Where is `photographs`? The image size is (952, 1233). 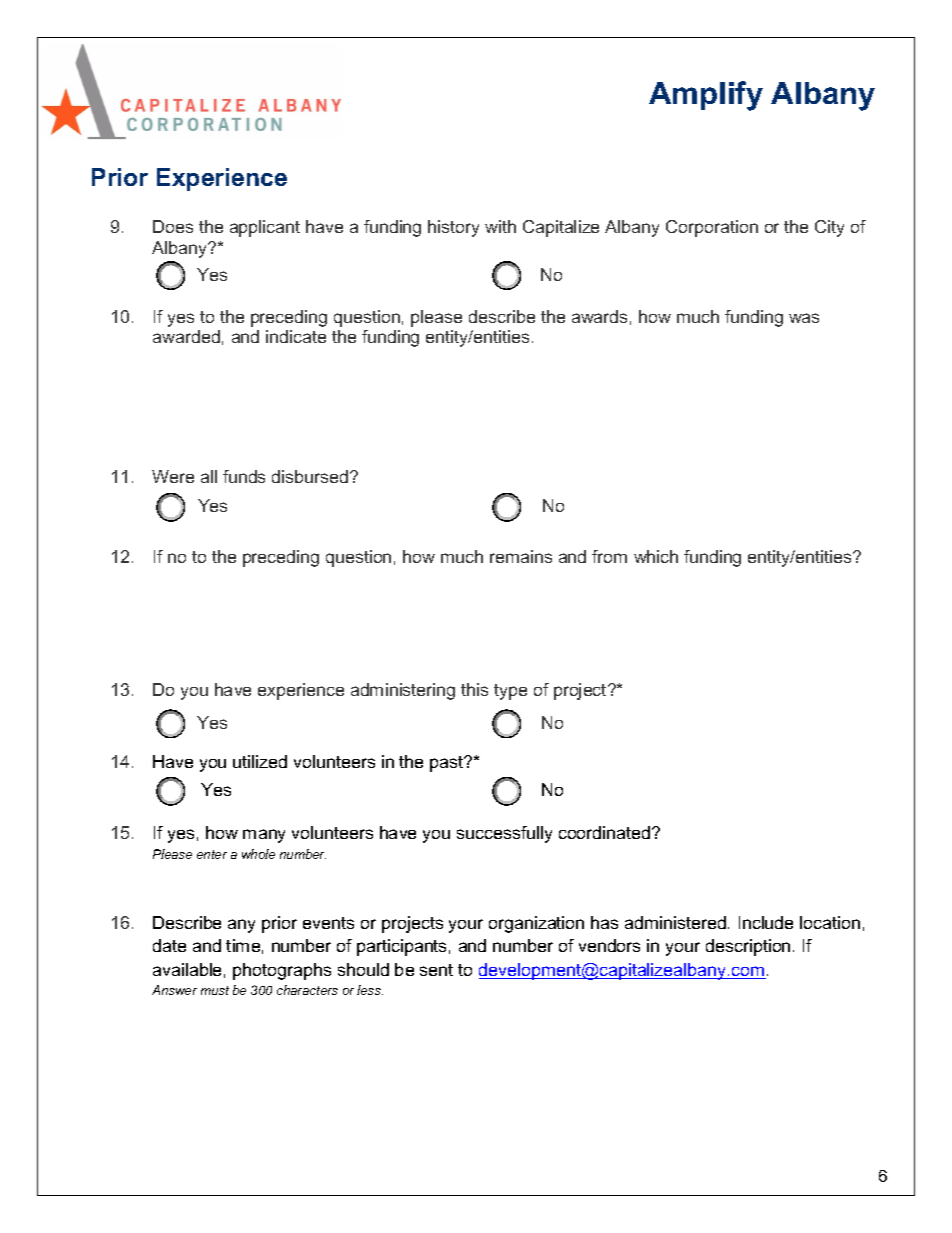 photographs is located at coordinates (282, 971).
